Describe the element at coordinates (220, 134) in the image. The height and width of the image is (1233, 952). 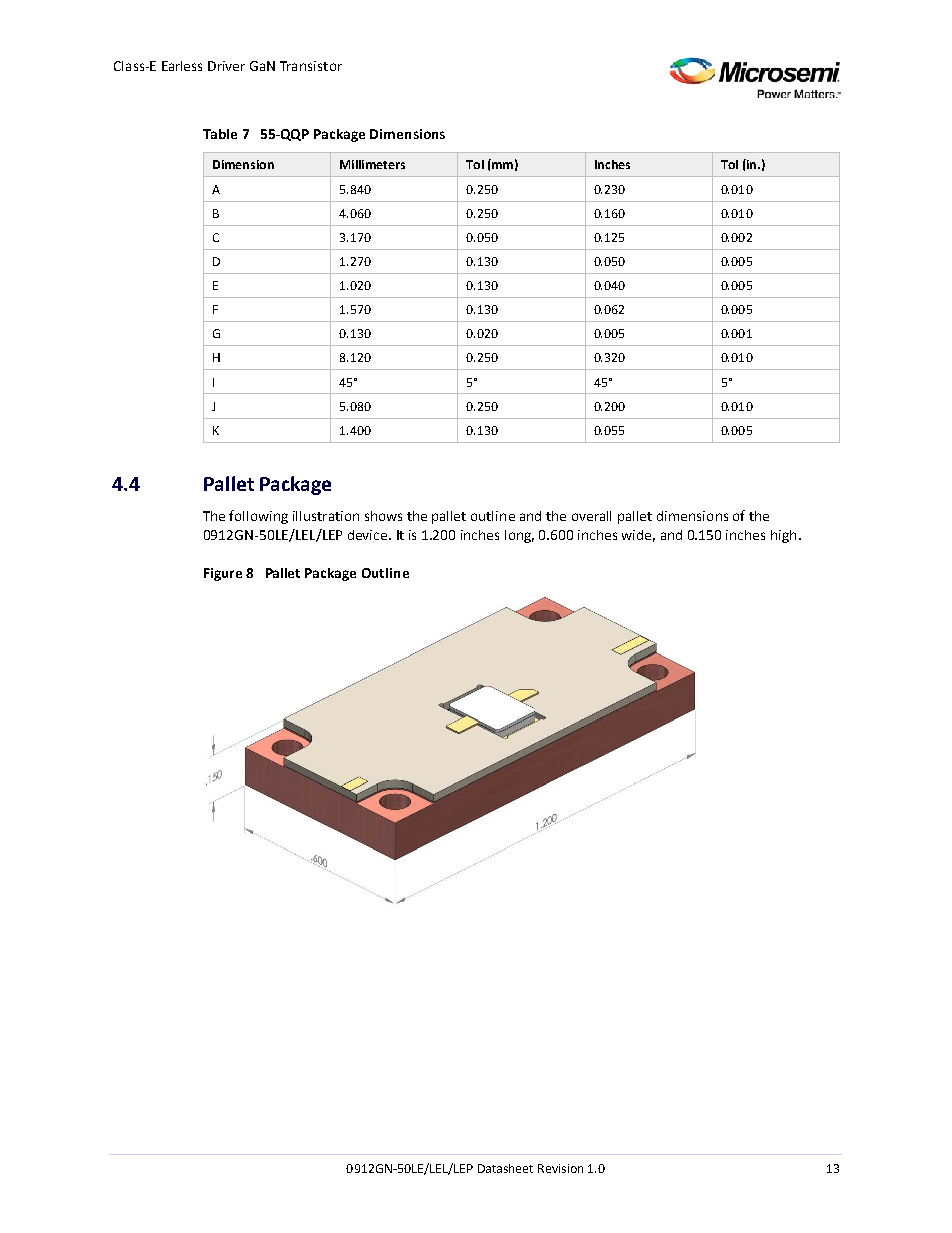
I see `Table` at that location.
